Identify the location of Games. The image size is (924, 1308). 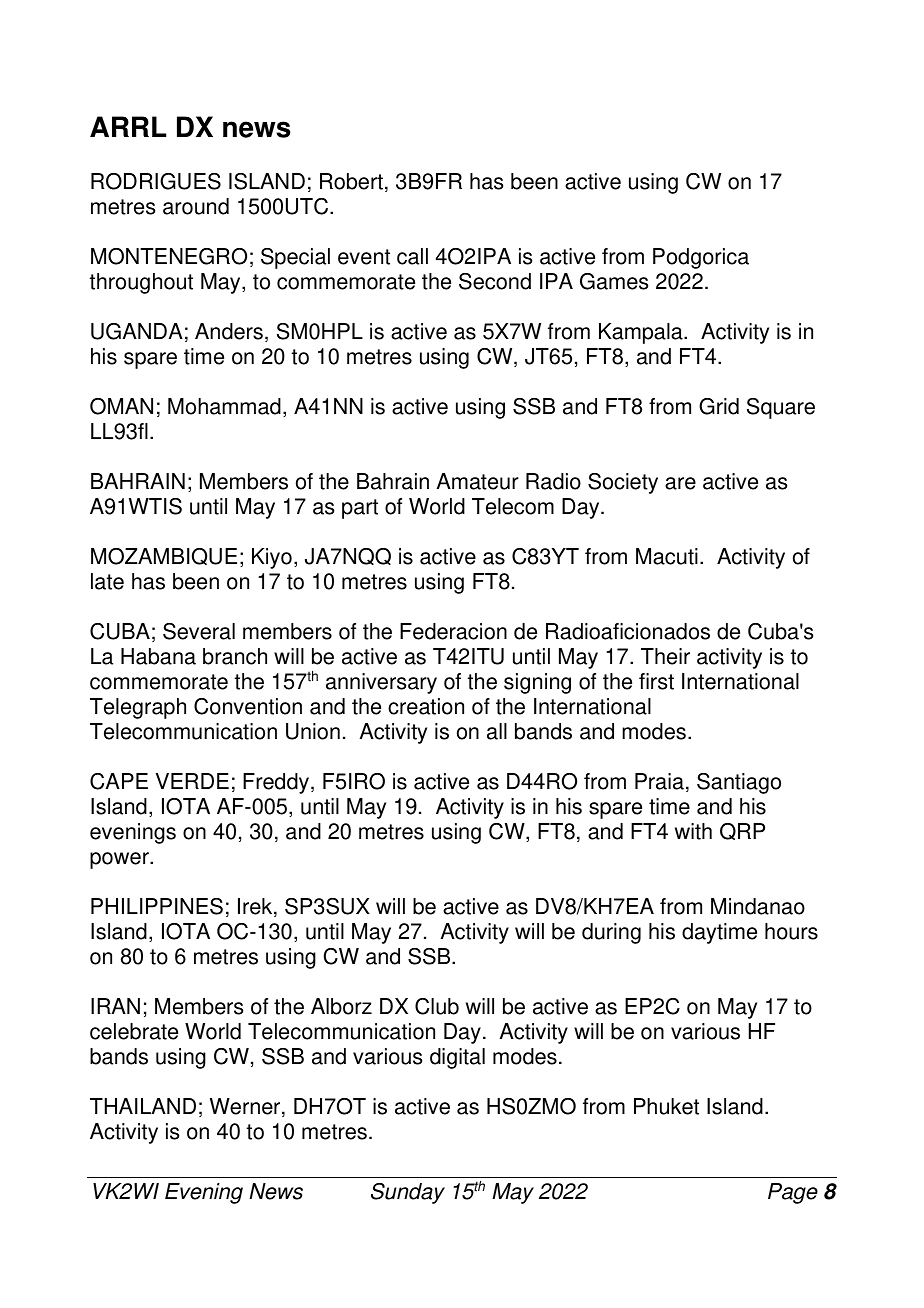
(614, 281).
